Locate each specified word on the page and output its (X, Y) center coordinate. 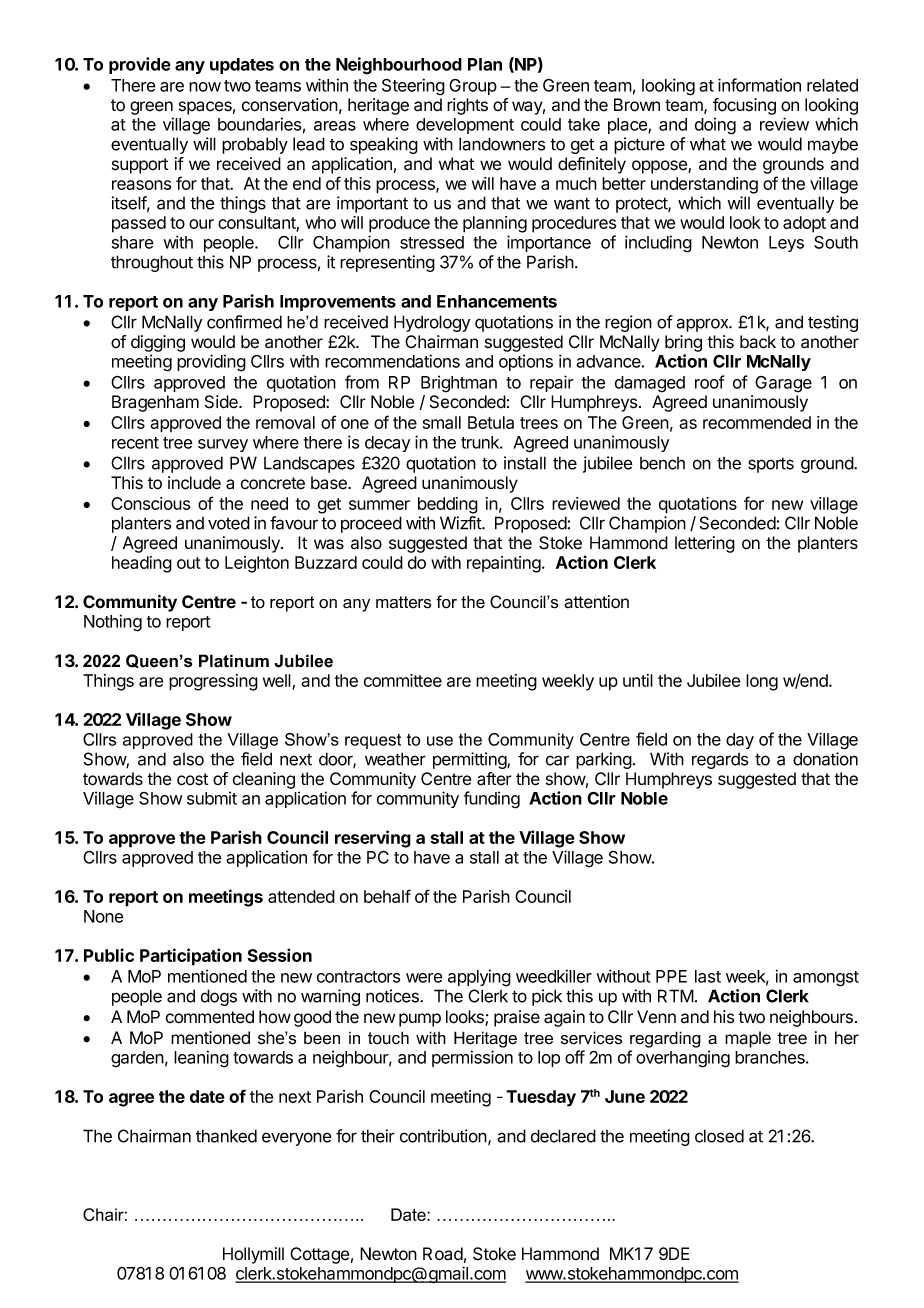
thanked (226, 1136)
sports (771, 465)
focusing (744, 106)
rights (467, 106)
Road (443, 1254)
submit (212, 798)
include (194, 483)
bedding (448, 505)
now (205, 87)
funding (492, 800)
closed (719, 1136)
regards (720, 761)
